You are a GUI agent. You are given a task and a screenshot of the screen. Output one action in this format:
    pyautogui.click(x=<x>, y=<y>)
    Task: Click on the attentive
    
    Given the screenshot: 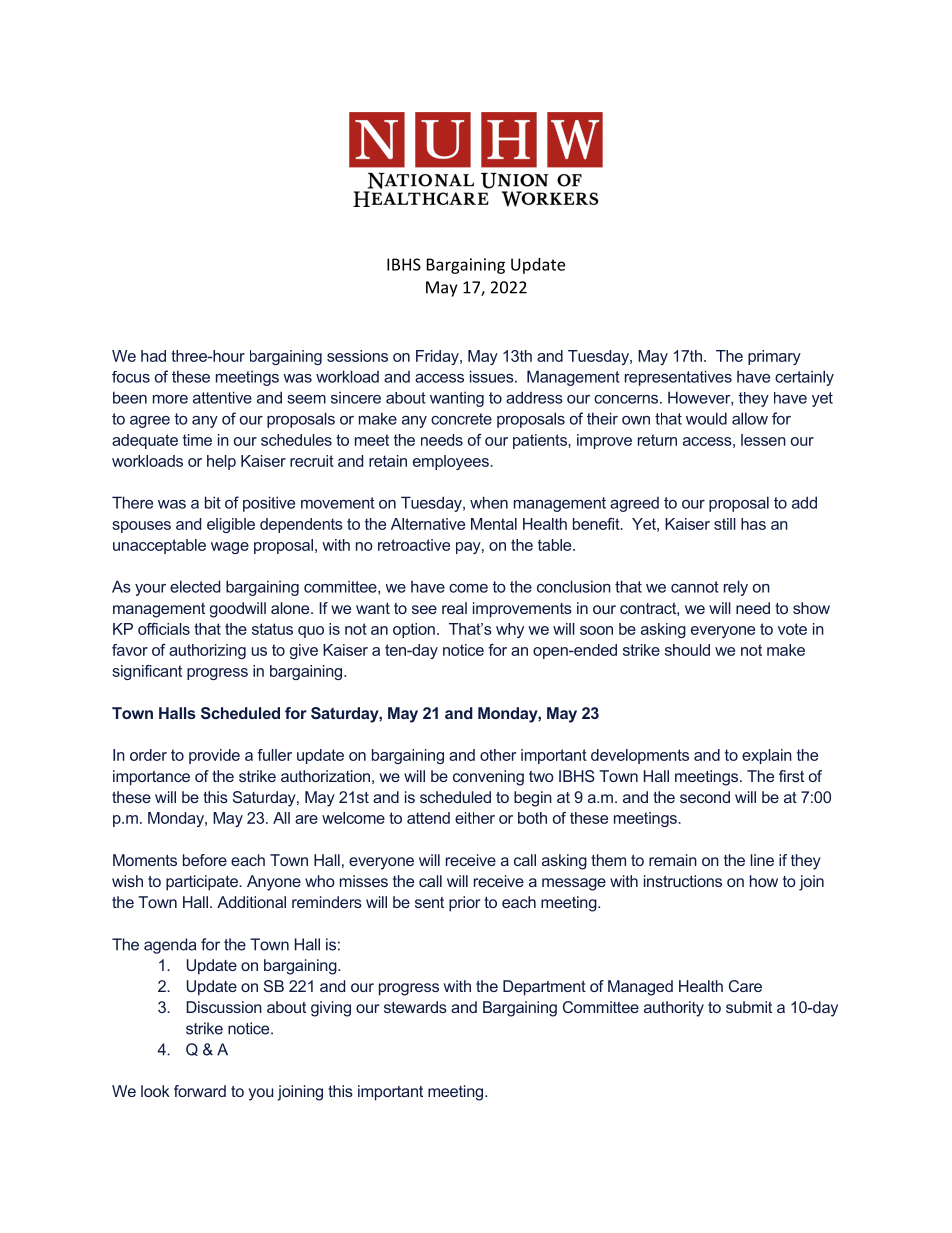 What is the action you would take?
    pyautogui.click(x=222, y=397)
